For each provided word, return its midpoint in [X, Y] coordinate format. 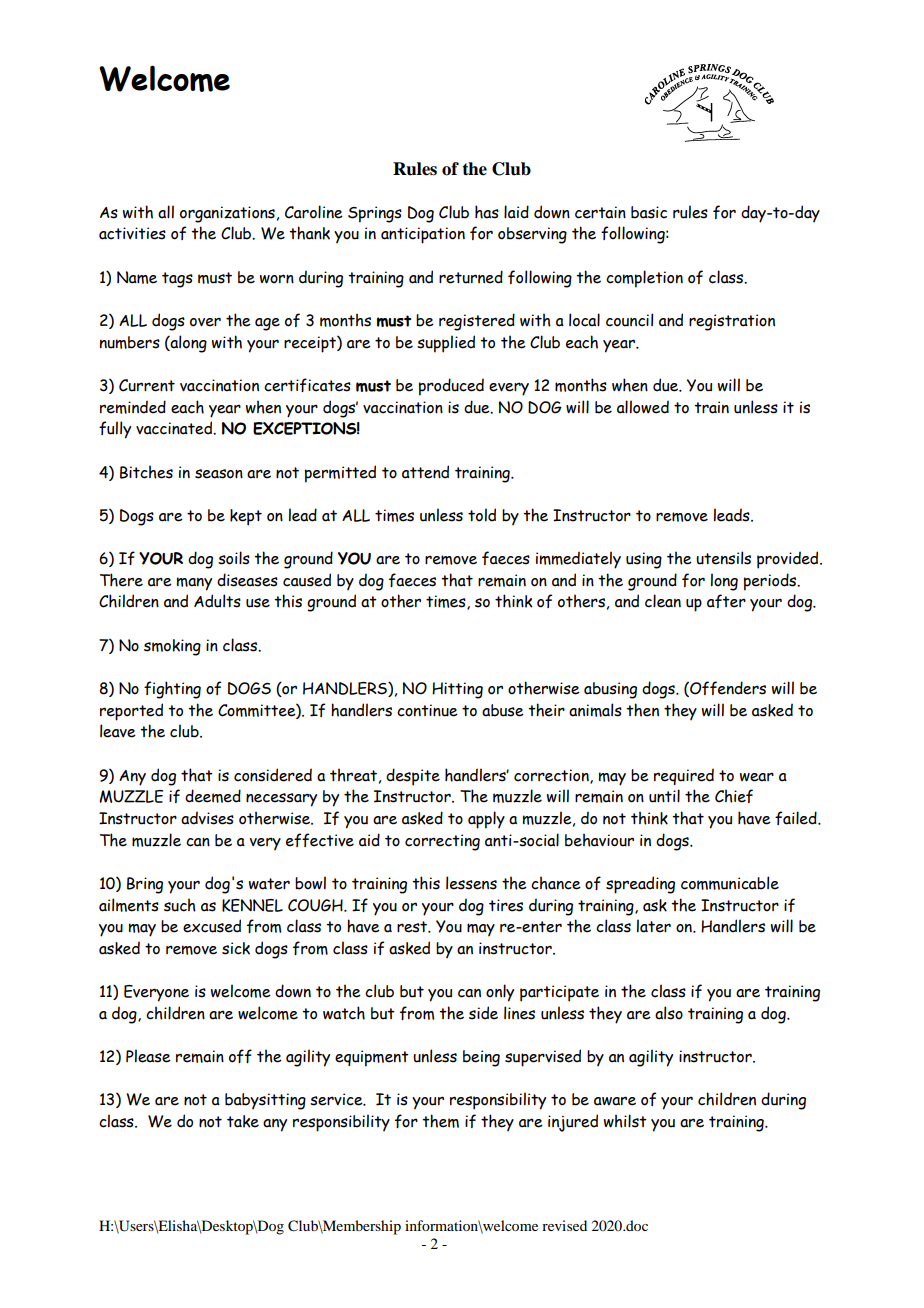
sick [236, 948]
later [654, 926]
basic [649, 212]
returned [471, 277]
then [642, 710]
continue [427, 710]
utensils [723, 558]
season [219, 474]
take [243, 1121]
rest [413, 927]
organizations [227, 214]
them [440, 1121]
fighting [172, 690]
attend [425, 472]
